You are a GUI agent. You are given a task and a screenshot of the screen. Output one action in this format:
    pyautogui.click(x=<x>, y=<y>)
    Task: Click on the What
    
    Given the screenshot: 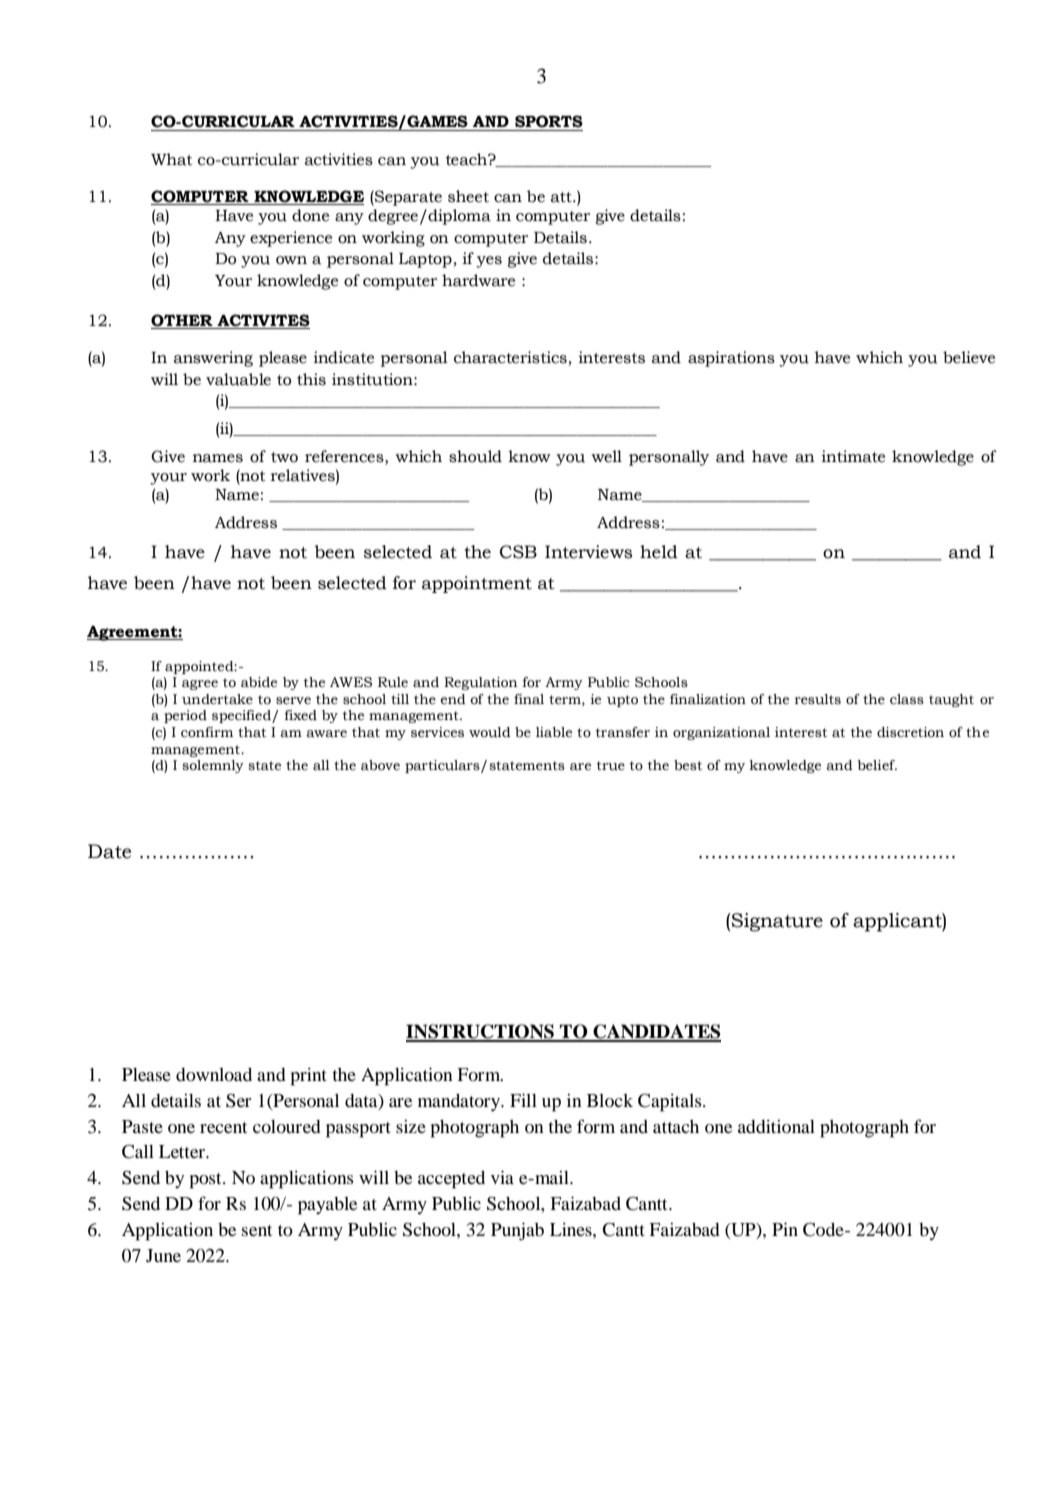 What is the action you would take?
    pyautogui.click(x=172, y=159)
